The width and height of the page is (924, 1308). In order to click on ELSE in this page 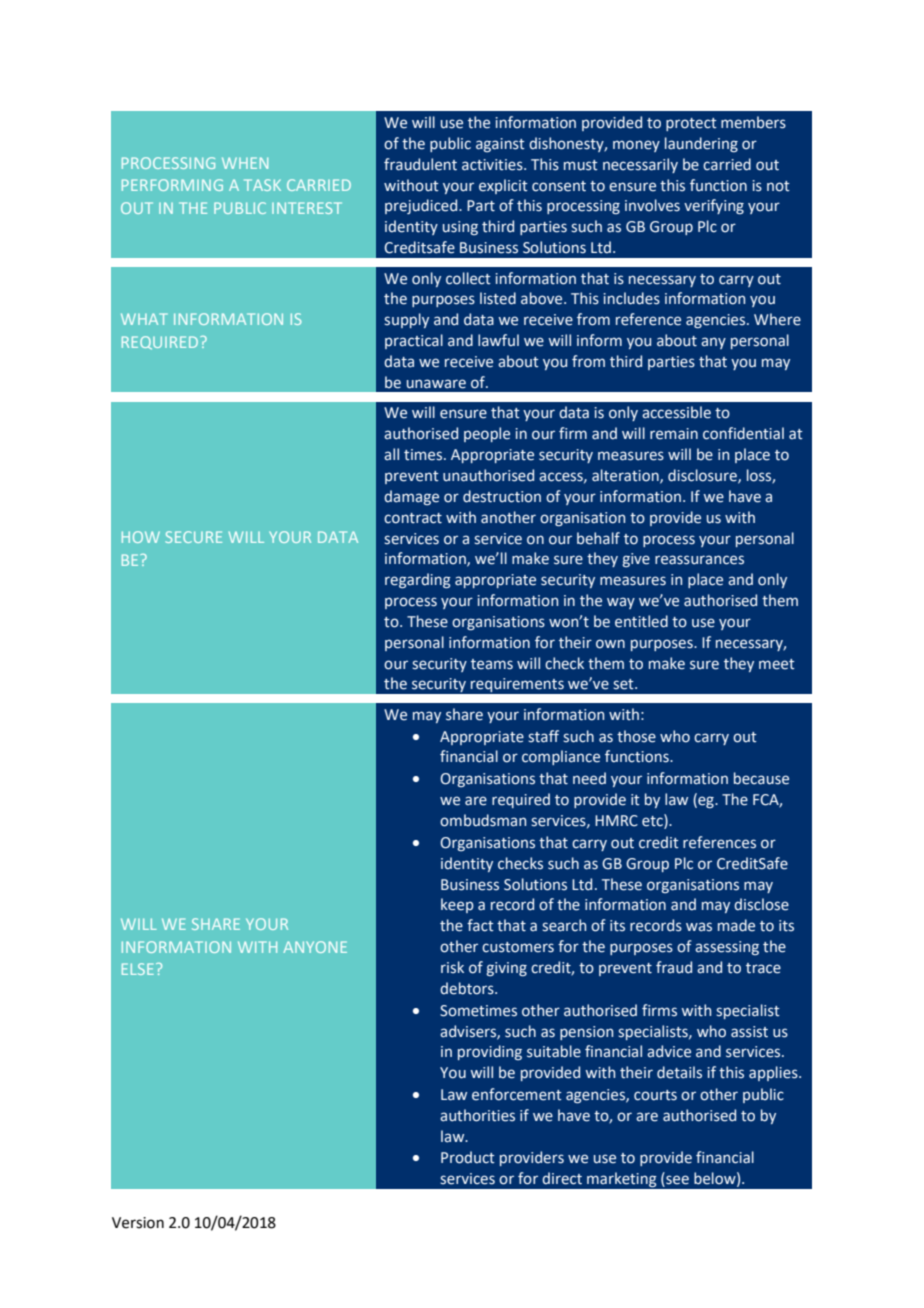, I will do `click(138, 969)`.
